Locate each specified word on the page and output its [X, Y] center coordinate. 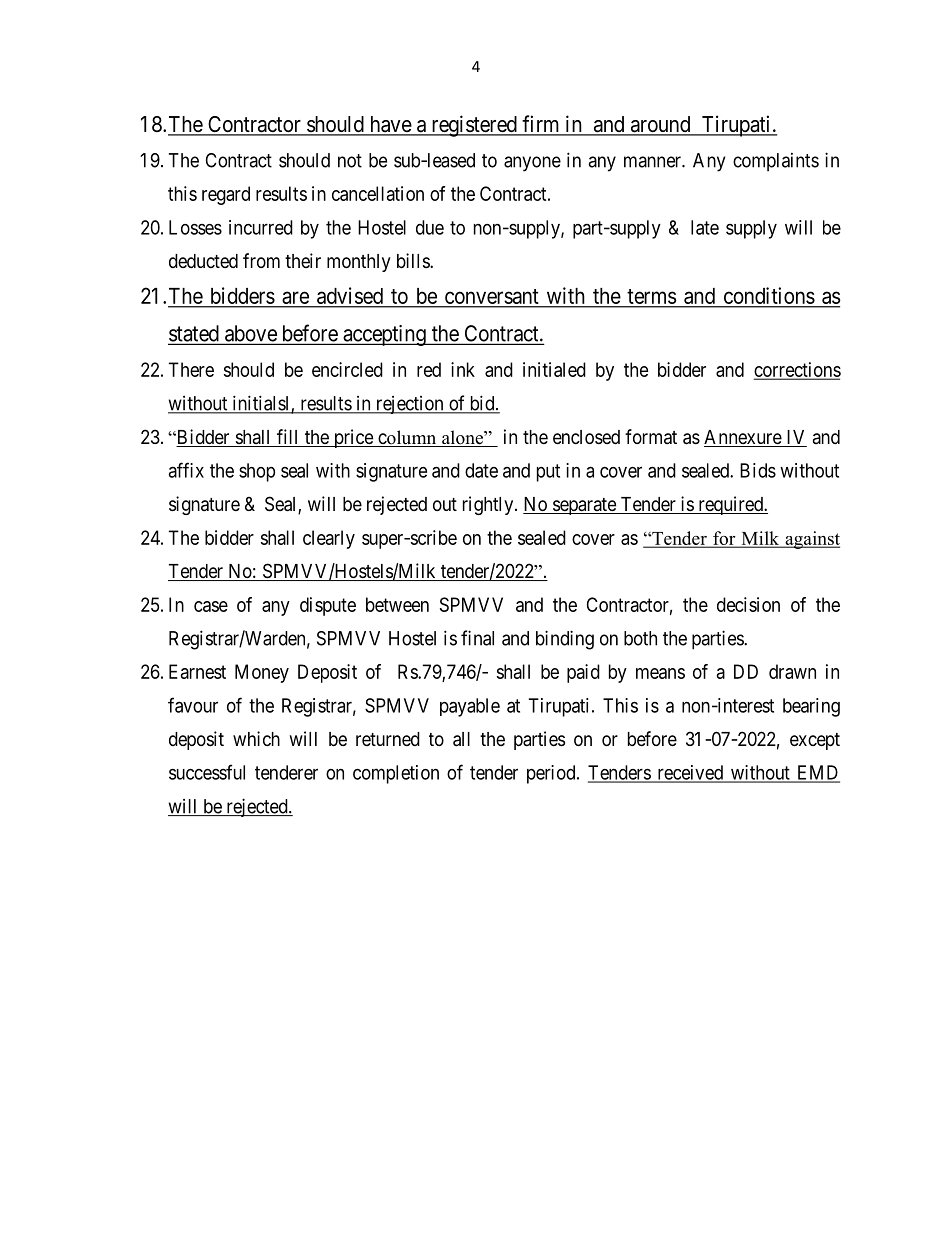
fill [287, 436]
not [350, 161]
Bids [758, 470]
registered [474, 126]
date [481, 470]
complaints [776, 162]
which [256, 738]
